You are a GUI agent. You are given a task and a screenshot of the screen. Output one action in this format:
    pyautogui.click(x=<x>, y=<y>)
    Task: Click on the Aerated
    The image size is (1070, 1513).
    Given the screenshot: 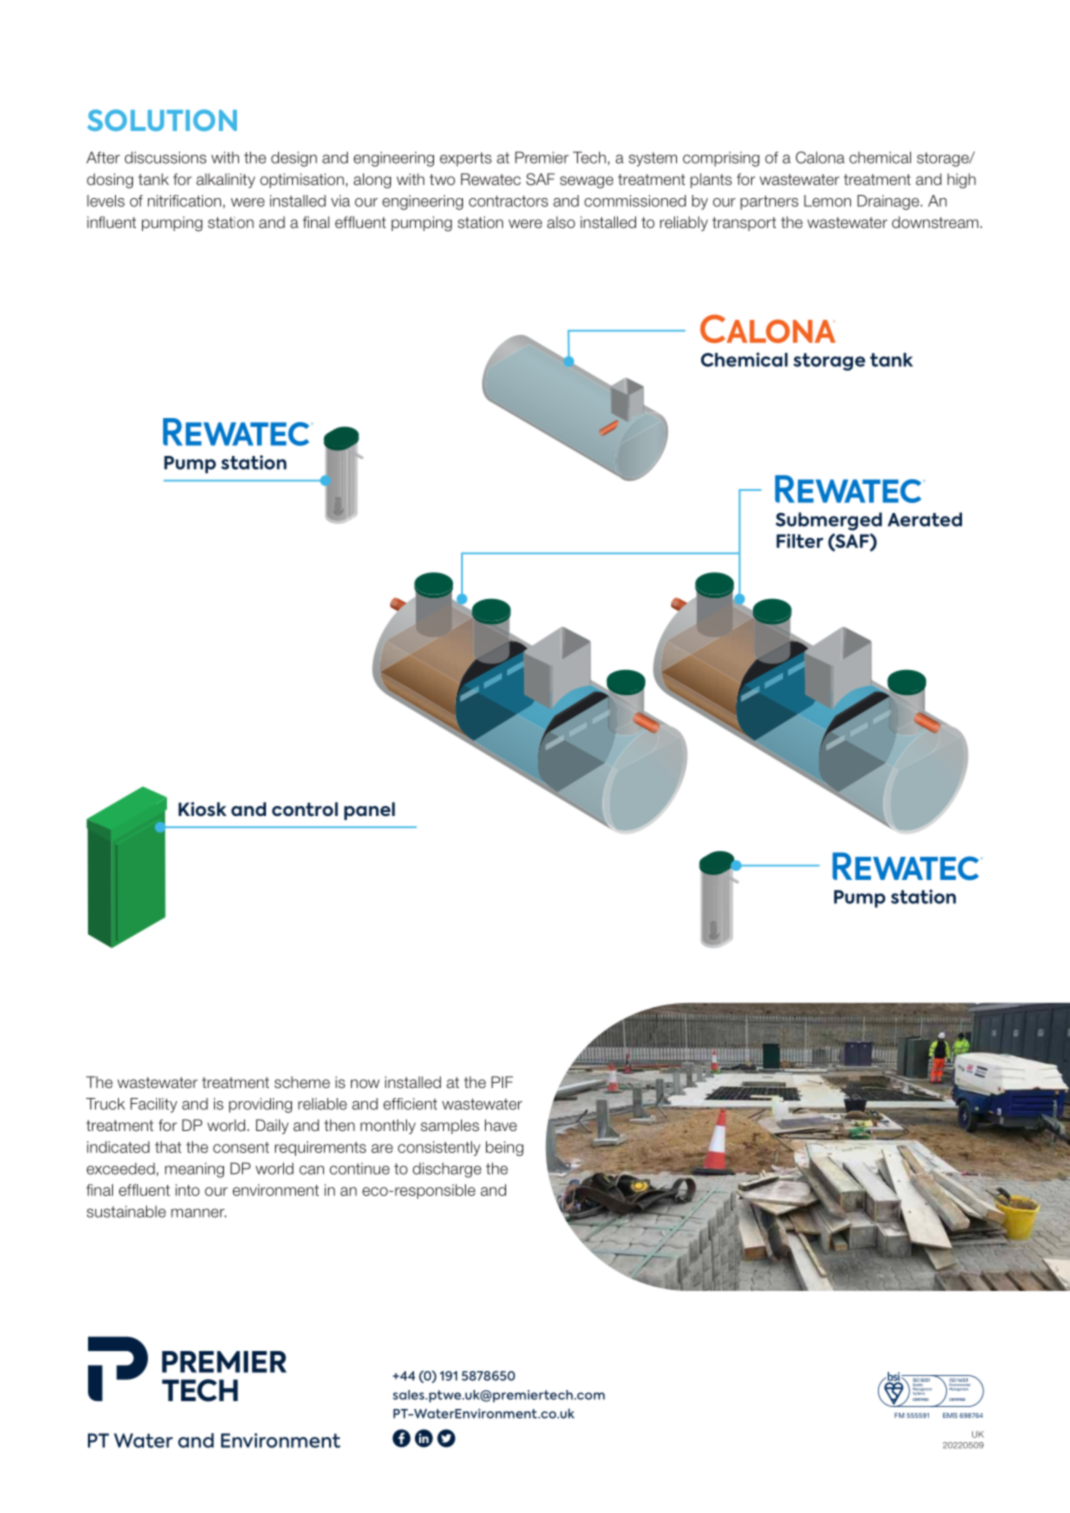 What is the action you would take?
    pyautogui.click(x=925, y=519)
